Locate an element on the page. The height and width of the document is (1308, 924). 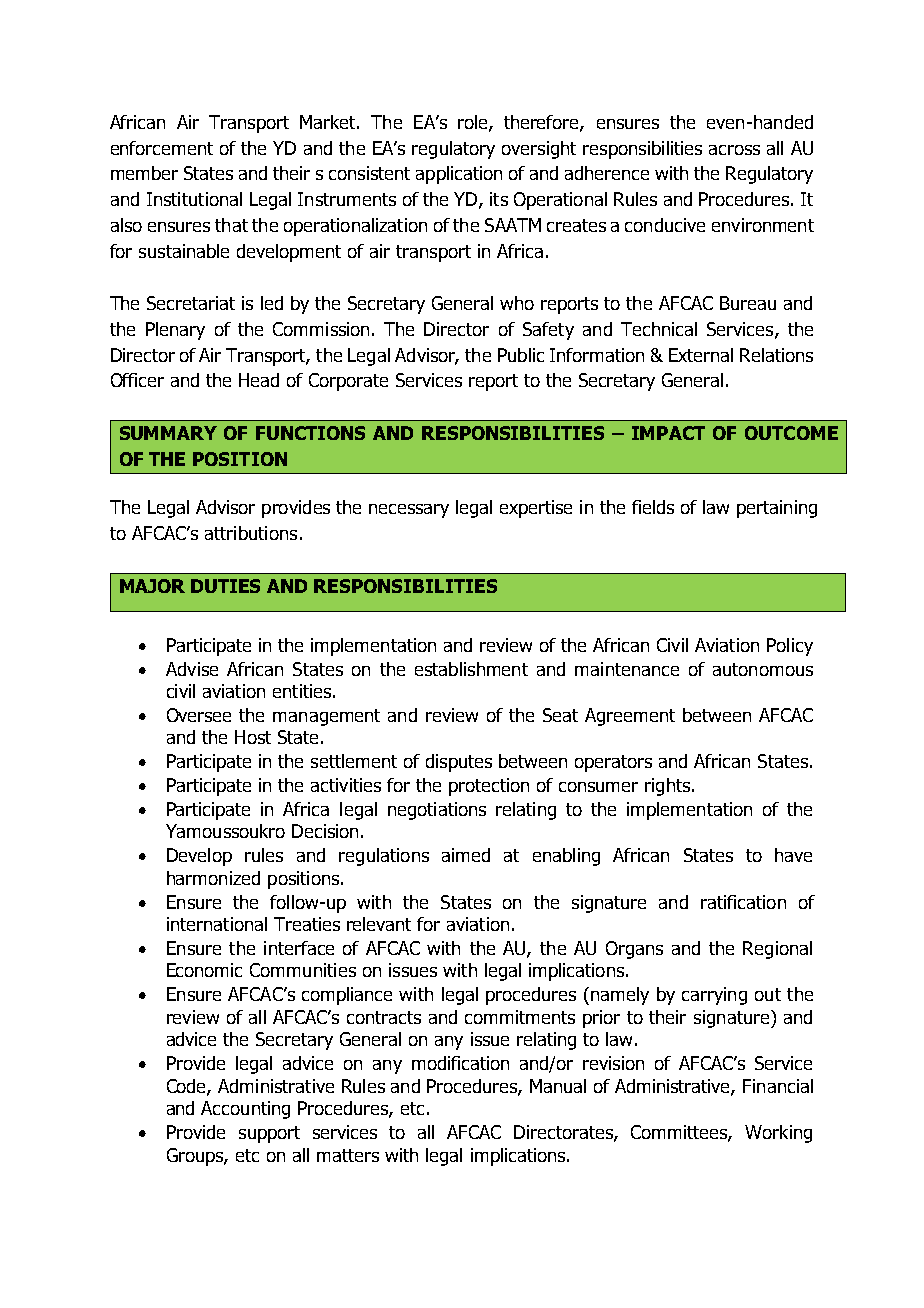
across is located at coordinates (734, 150).
